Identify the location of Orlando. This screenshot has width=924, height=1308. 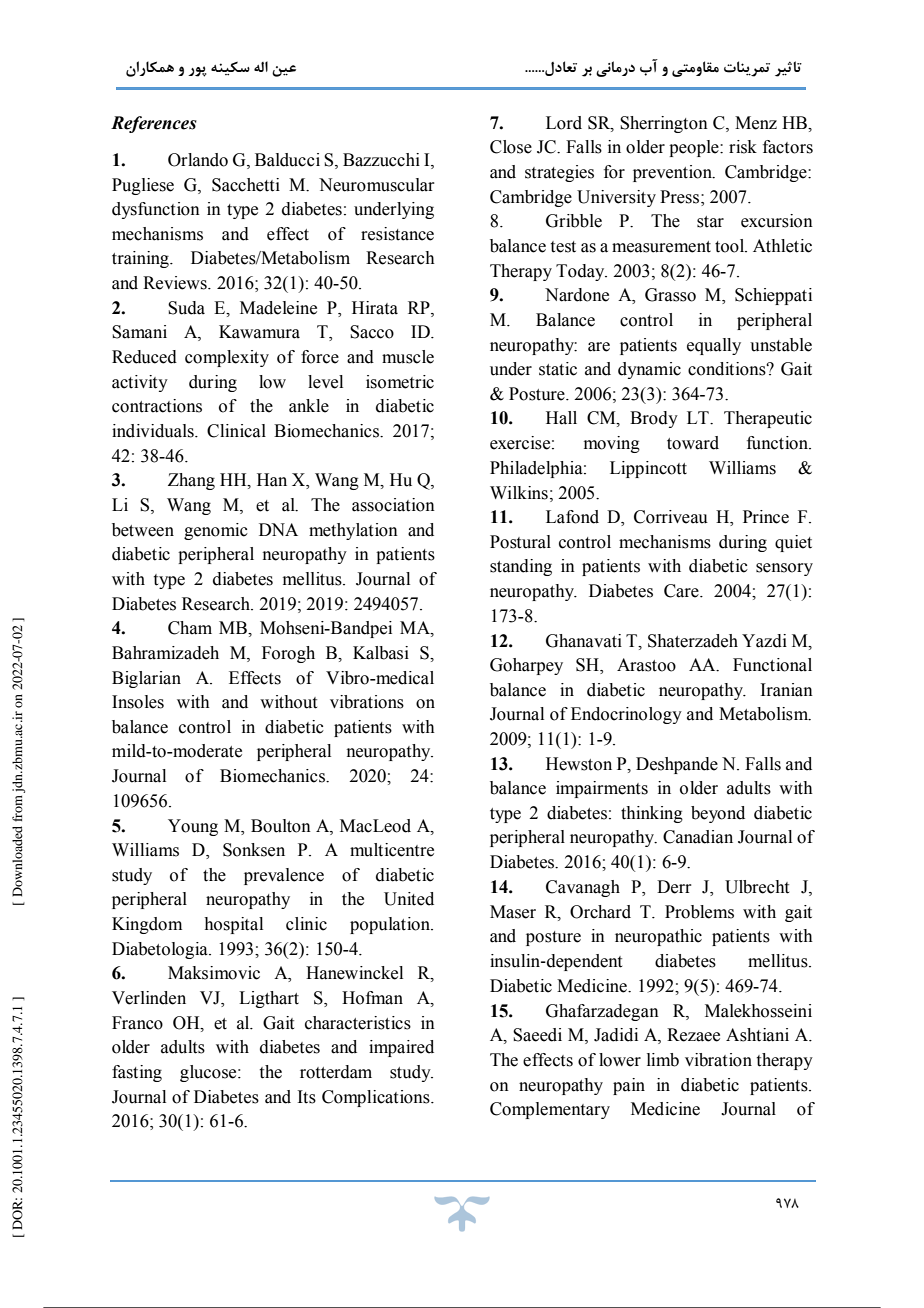
(198, 160).
